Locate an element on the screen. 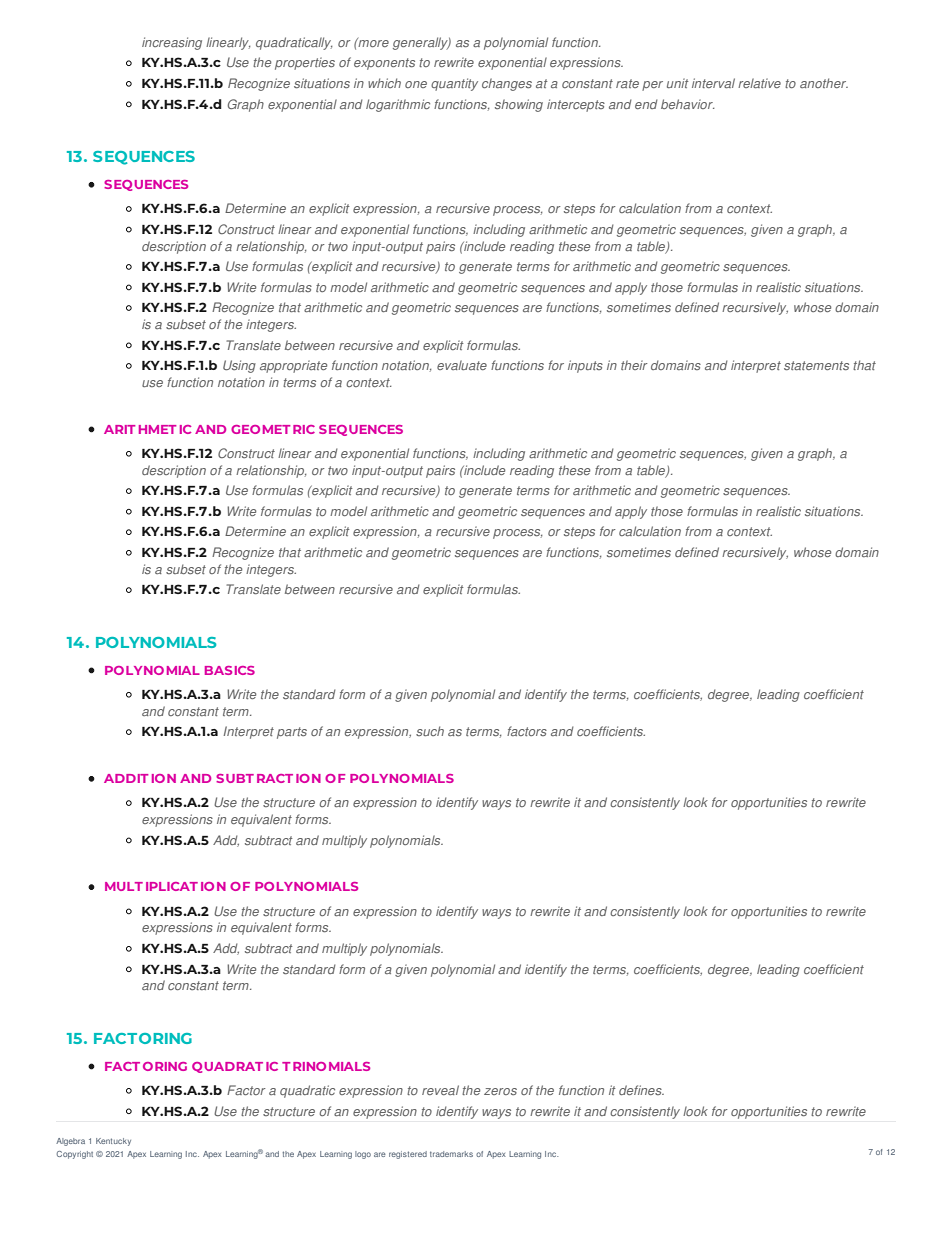  statements is located at coordinates (816, 365).
